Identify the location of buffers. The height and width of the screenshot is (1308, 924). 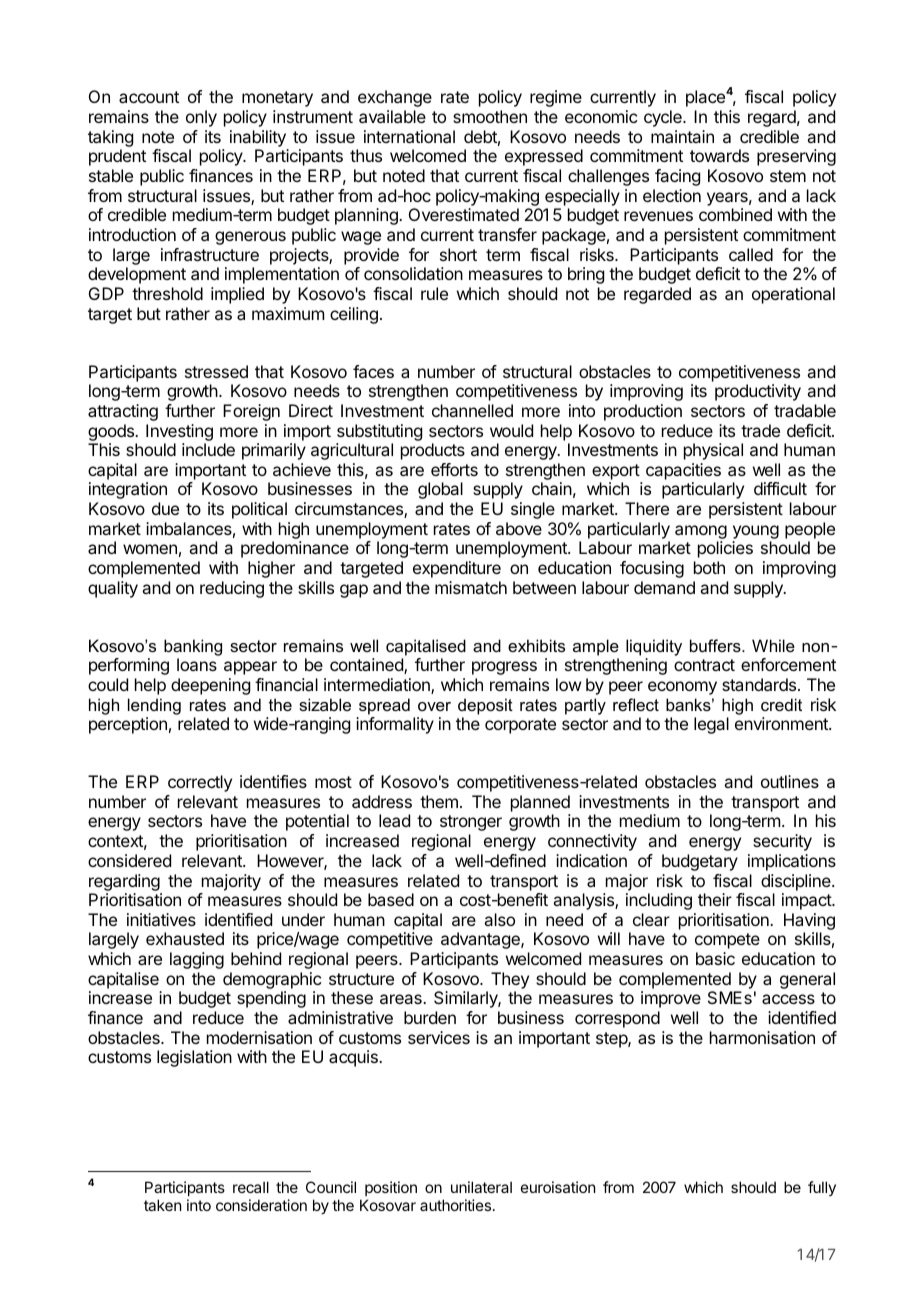
(716, 645).
